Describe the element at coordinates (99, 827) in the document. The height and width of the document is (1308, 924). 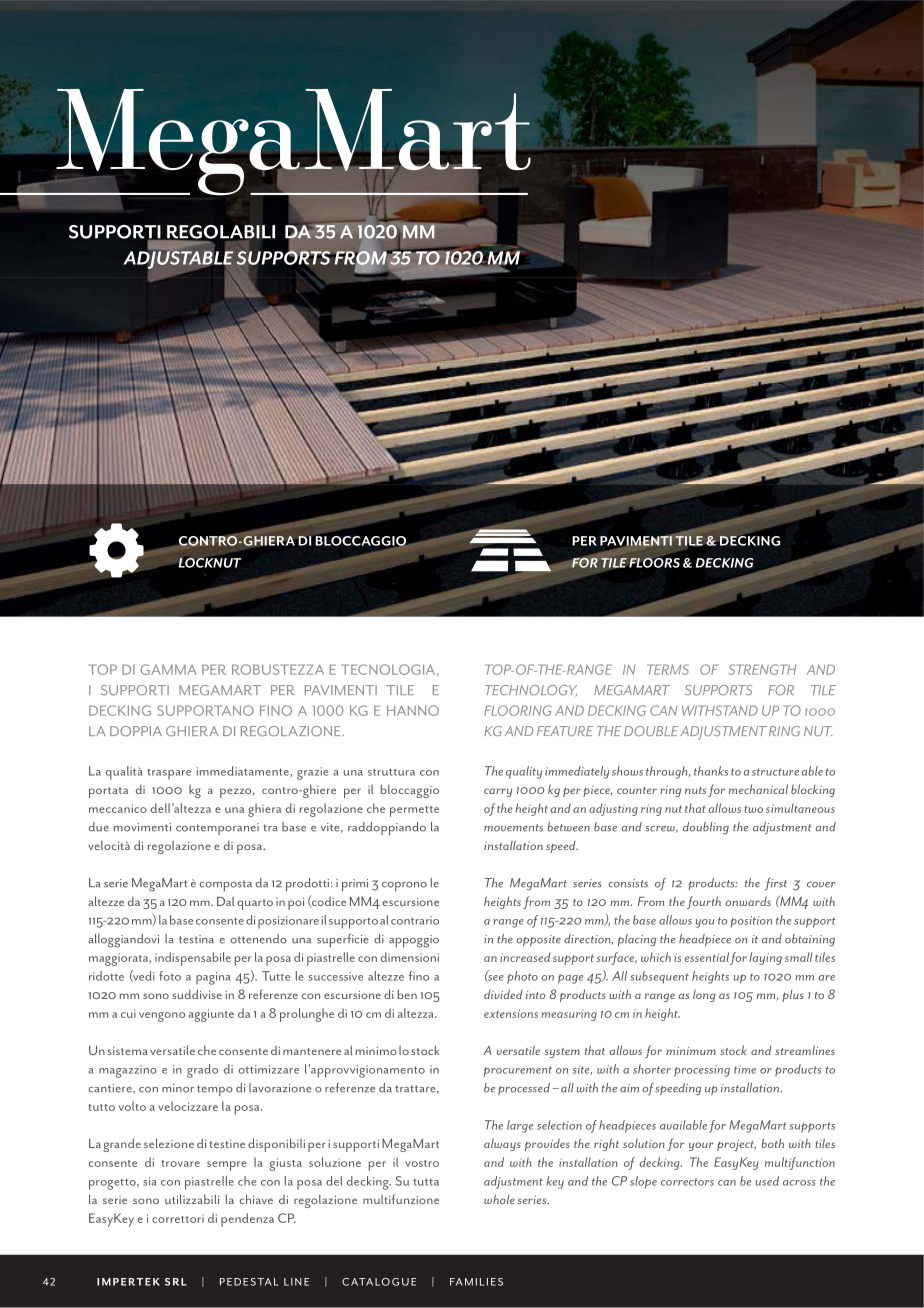
I see `due` at that location.
